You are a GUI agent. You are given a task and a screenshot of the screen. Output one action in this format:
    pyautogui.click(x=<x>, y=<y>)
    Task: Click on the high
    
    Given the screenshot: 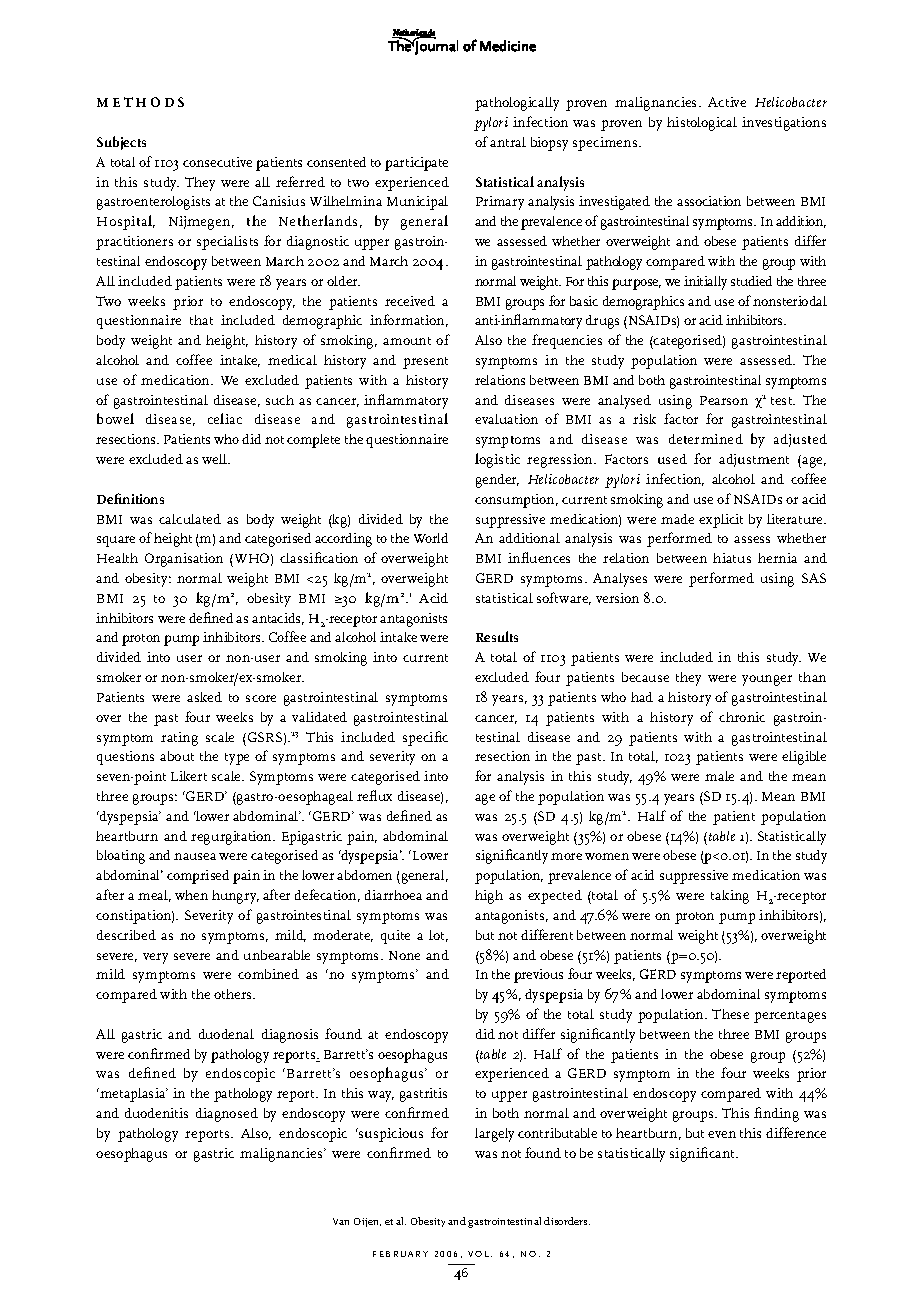 What is the action you would take?
    pyautogui.click(x=489, y=897)
